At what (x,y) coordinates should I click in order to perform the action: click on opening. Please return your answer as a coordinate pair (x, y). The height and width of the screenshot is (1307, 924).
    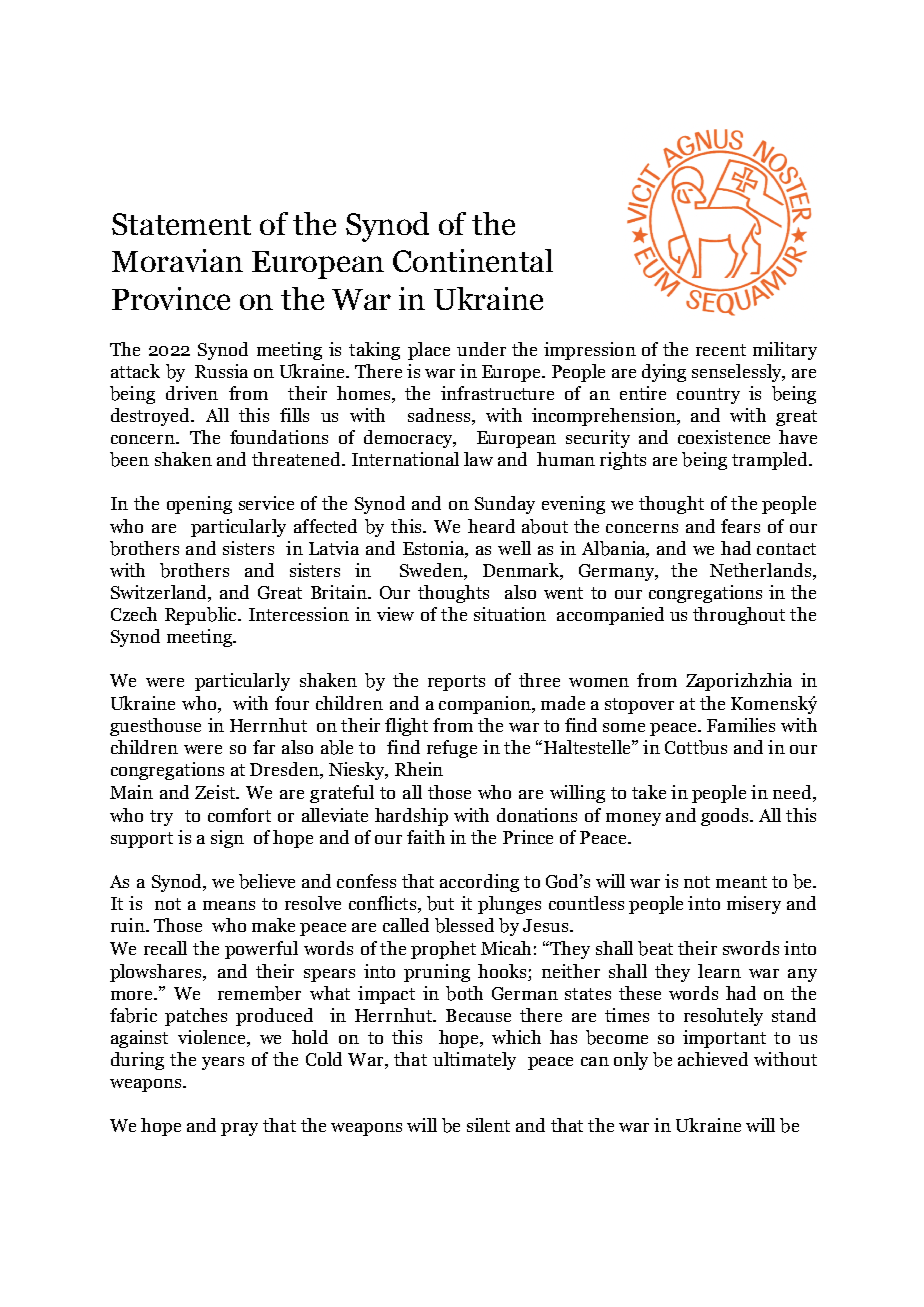
    Looking at the image, I should click on (199, 505).
